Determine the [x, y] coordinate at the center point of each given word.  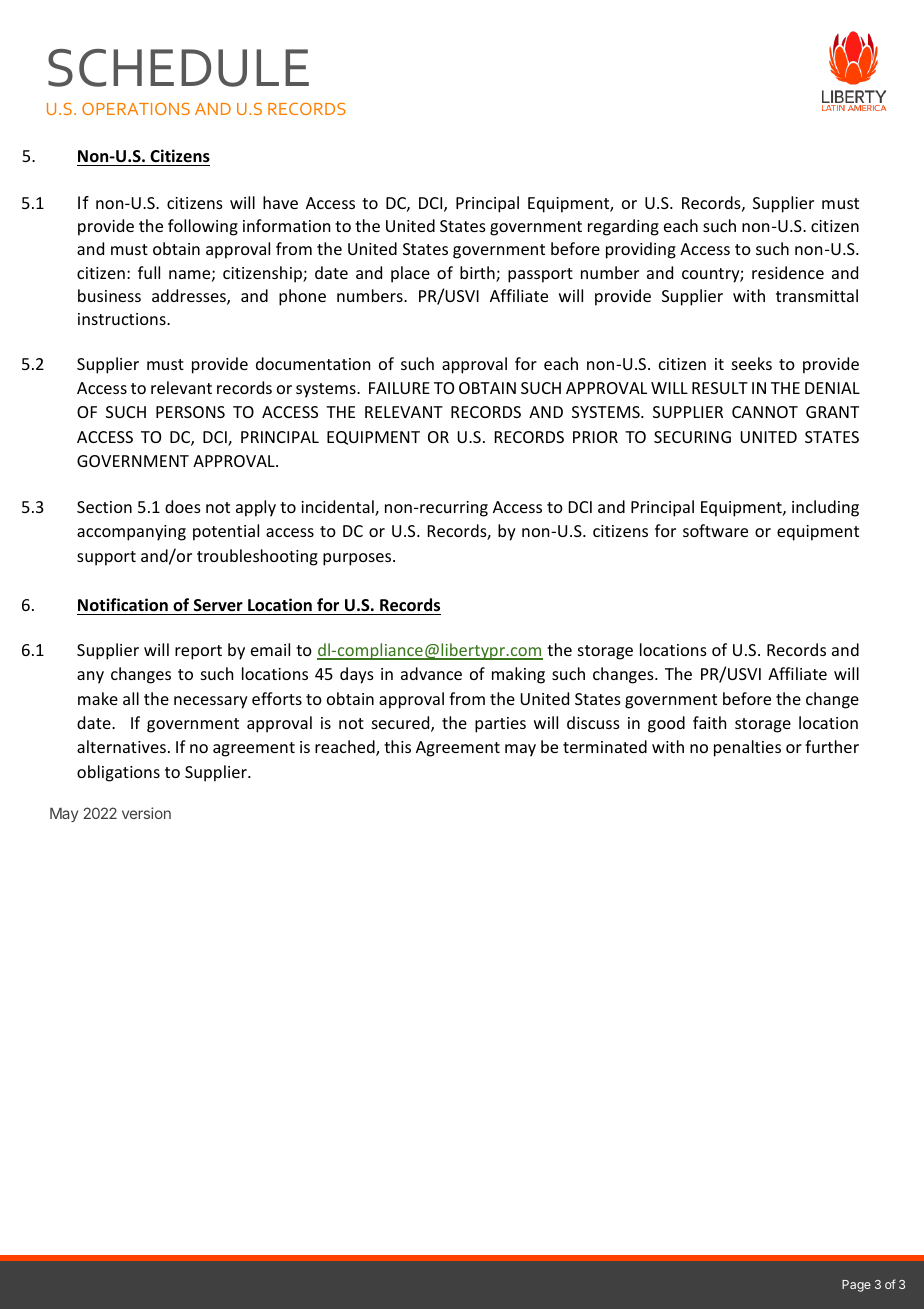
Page [856, 1286]
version [146, 813]
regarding [623, 227]
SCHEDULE [178, 68]
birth [478, 274]
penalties [747, 748]
